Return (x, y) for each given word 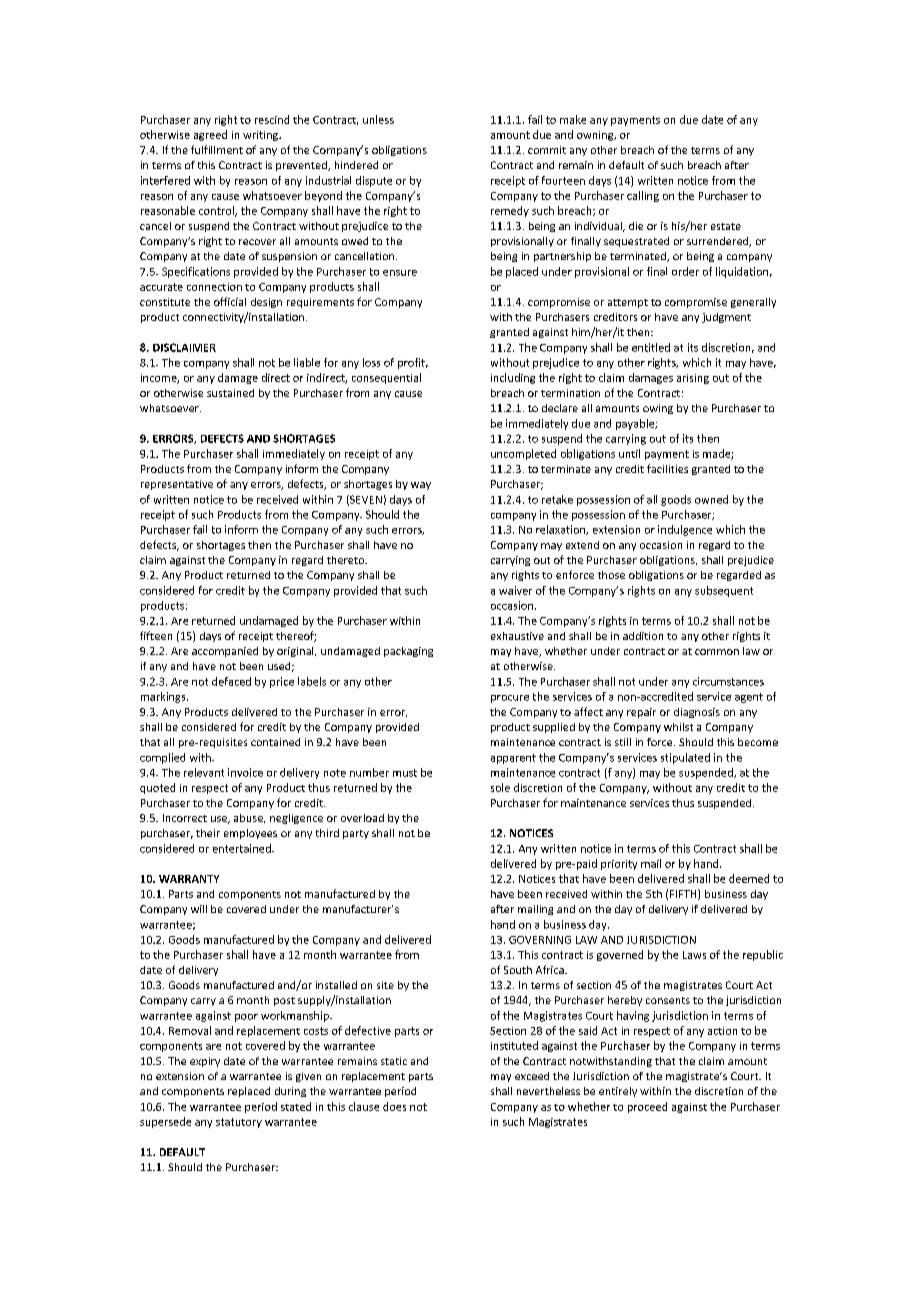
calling (643, 196)
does (394, 1106)
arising (693, 379)
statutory (239, 1123)
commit (547, 150)
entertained (243, 848)
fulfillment (217, 149)
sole (500, 787)
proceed (647, 1107)
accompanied (225, 652)
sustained (230, 393)
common (717, 652)
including (513, 378)
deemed (749, 878)
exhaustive (517, 636)
